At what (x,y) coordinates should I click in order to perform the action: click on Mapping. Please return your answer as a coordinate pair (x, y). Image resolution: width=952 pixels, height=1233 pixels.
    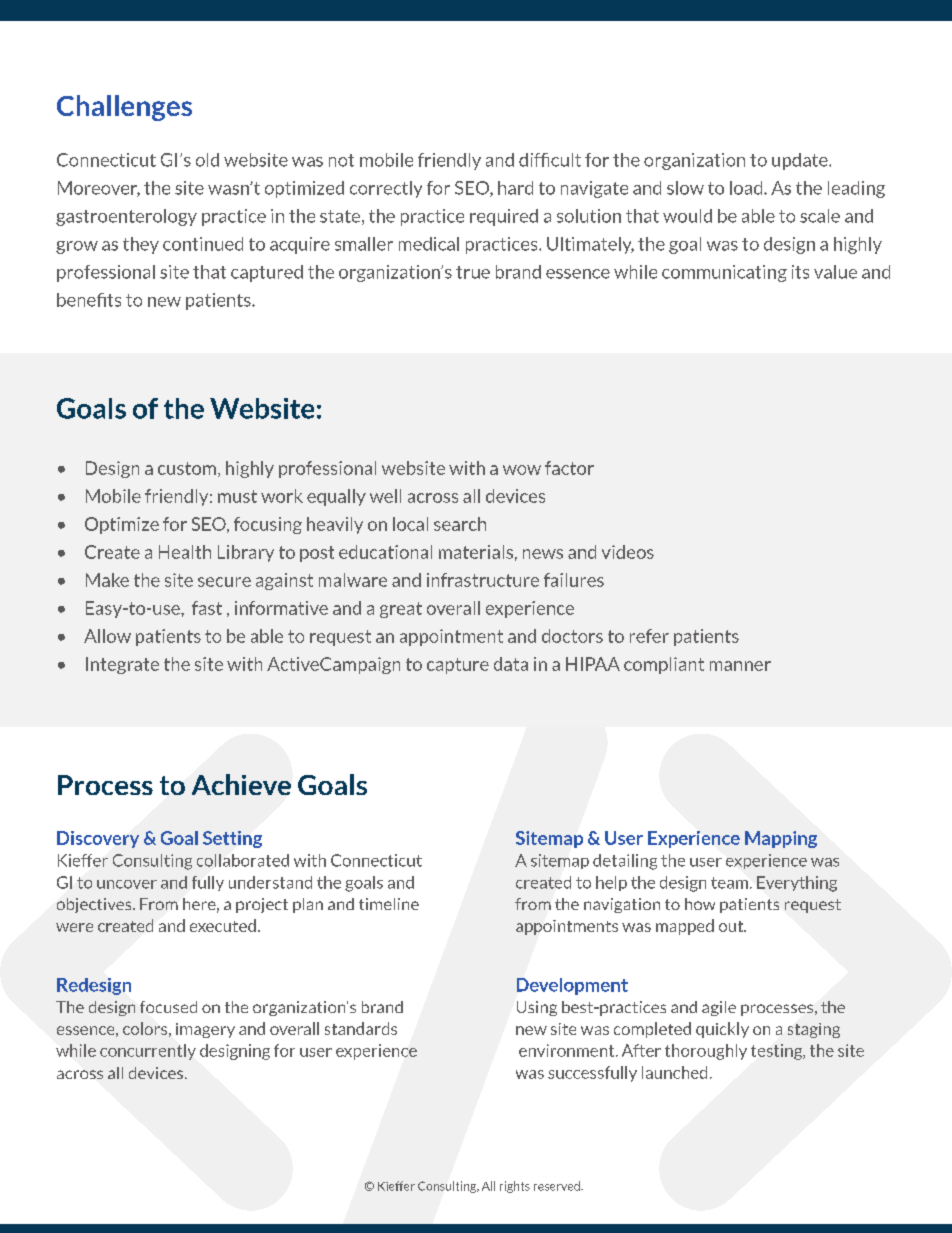
    Looking at the image, I should click on (781, 839).
